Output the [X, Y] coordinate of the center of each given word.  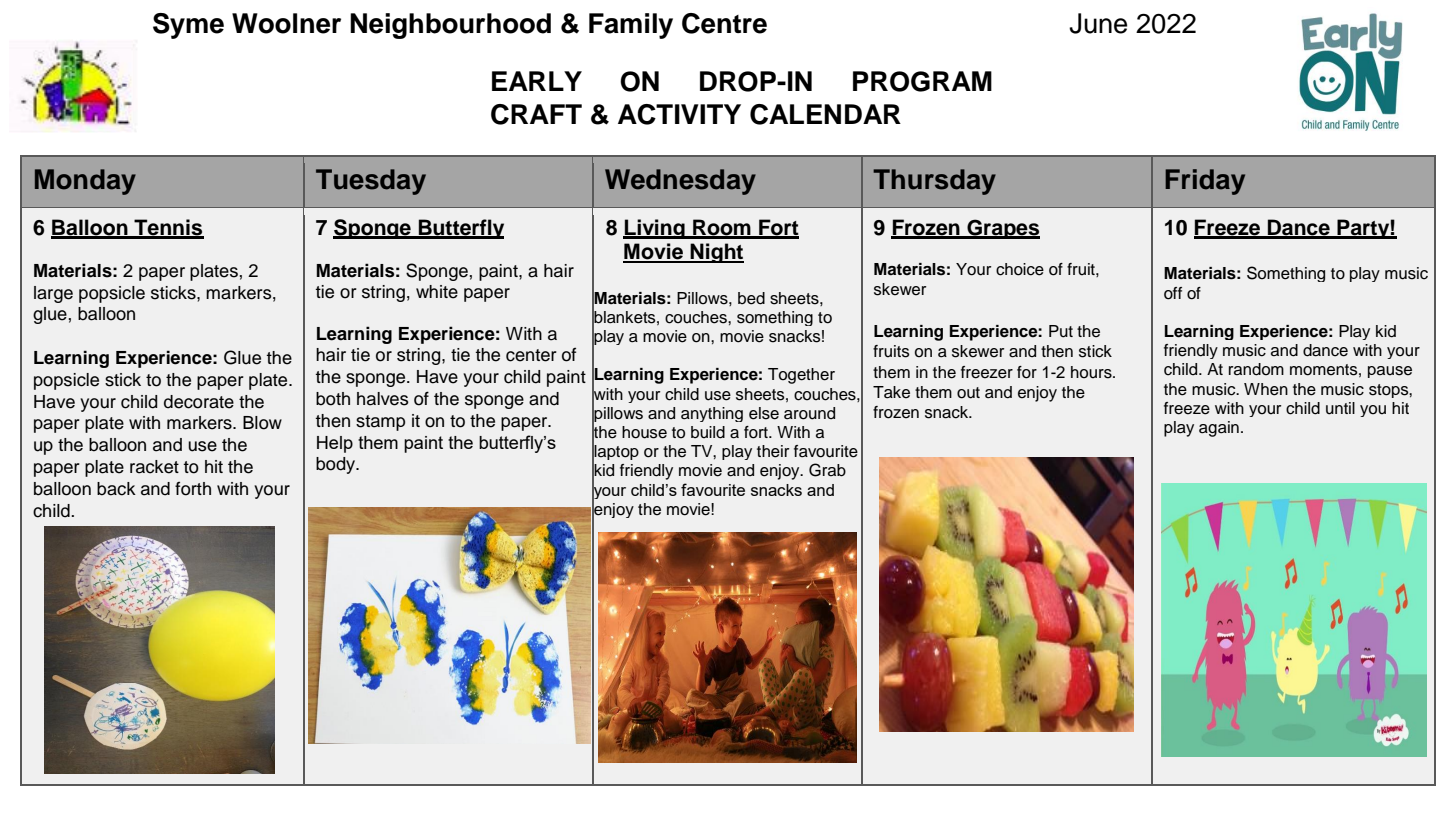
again [1219, 429]
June [1098, 23]
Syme [188, 26]
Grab [827, 470]
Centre [724, 23]
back [116, 489]
